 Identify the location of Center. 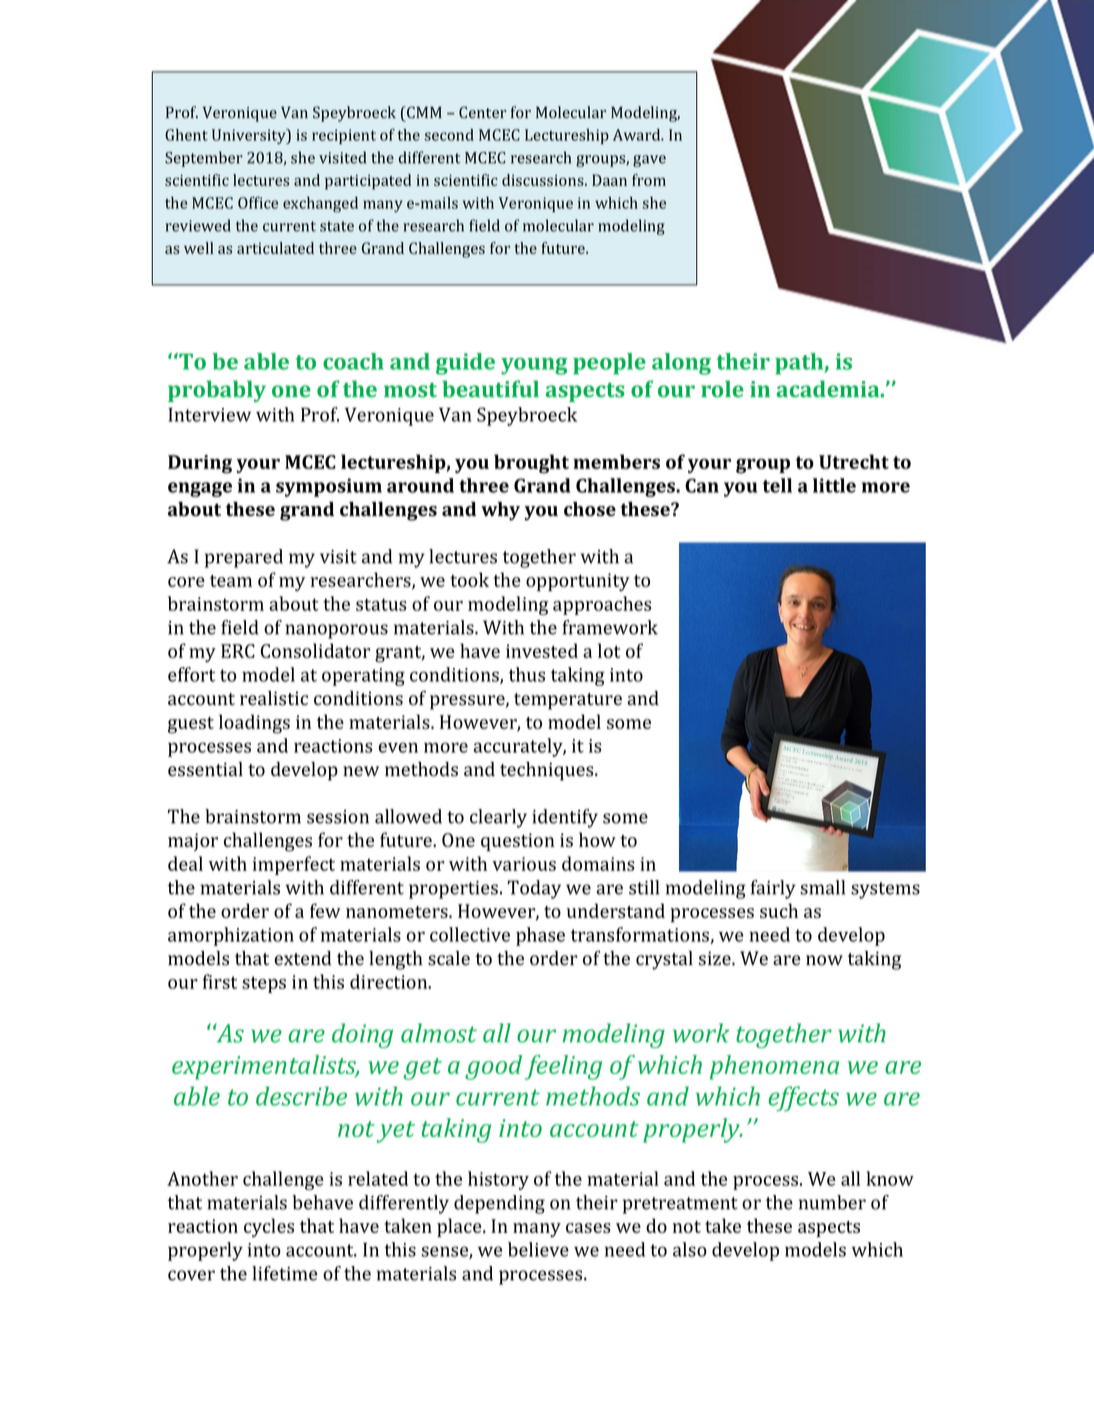
(483, 112).
